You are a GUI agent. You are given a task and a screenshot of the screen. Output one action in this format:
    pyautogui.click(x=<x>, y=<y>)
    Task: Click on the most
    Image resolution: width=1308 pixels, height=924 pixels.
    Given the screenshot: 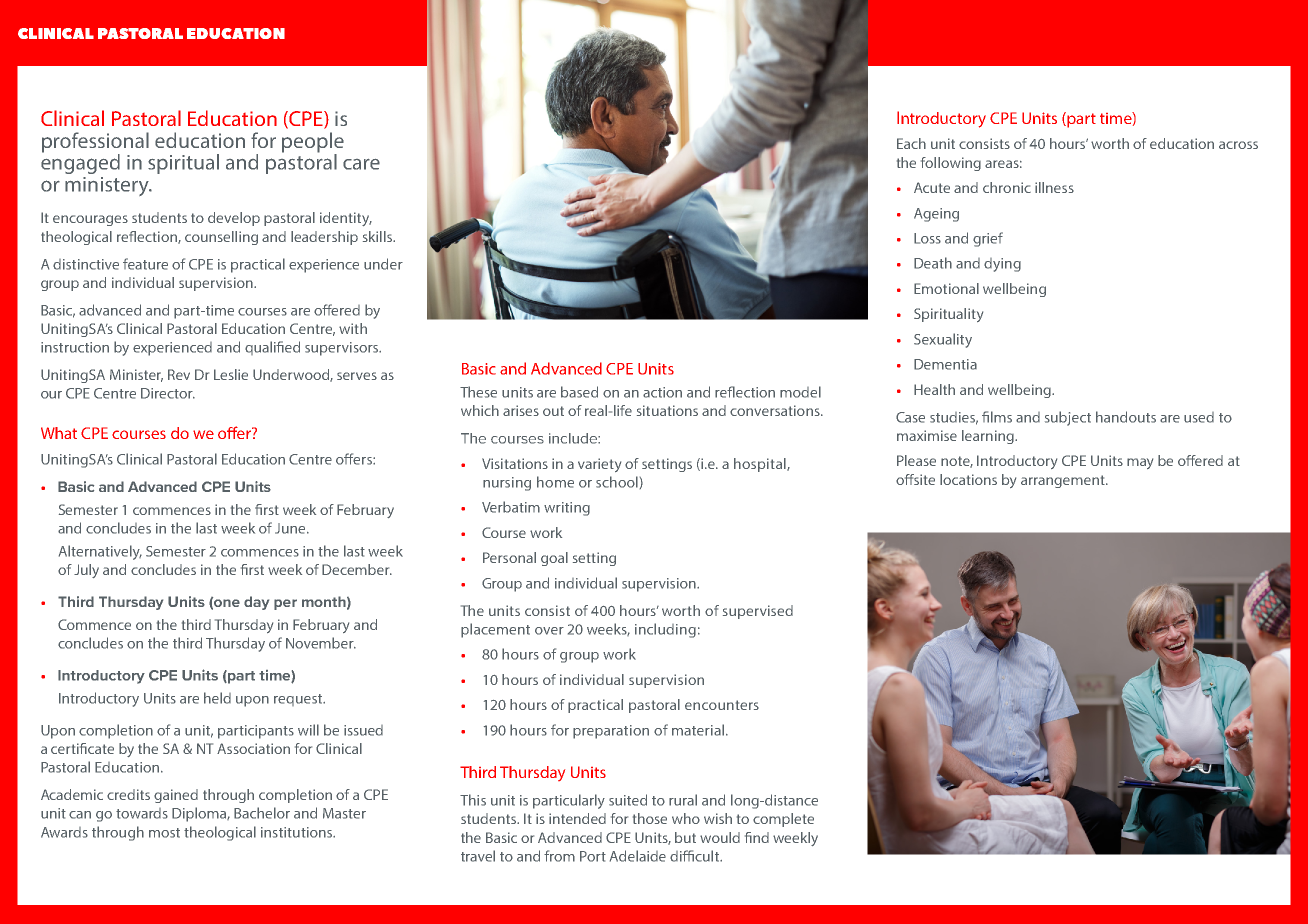 What is the action you would take?
    pyautogui.click(x=164, y=833)
